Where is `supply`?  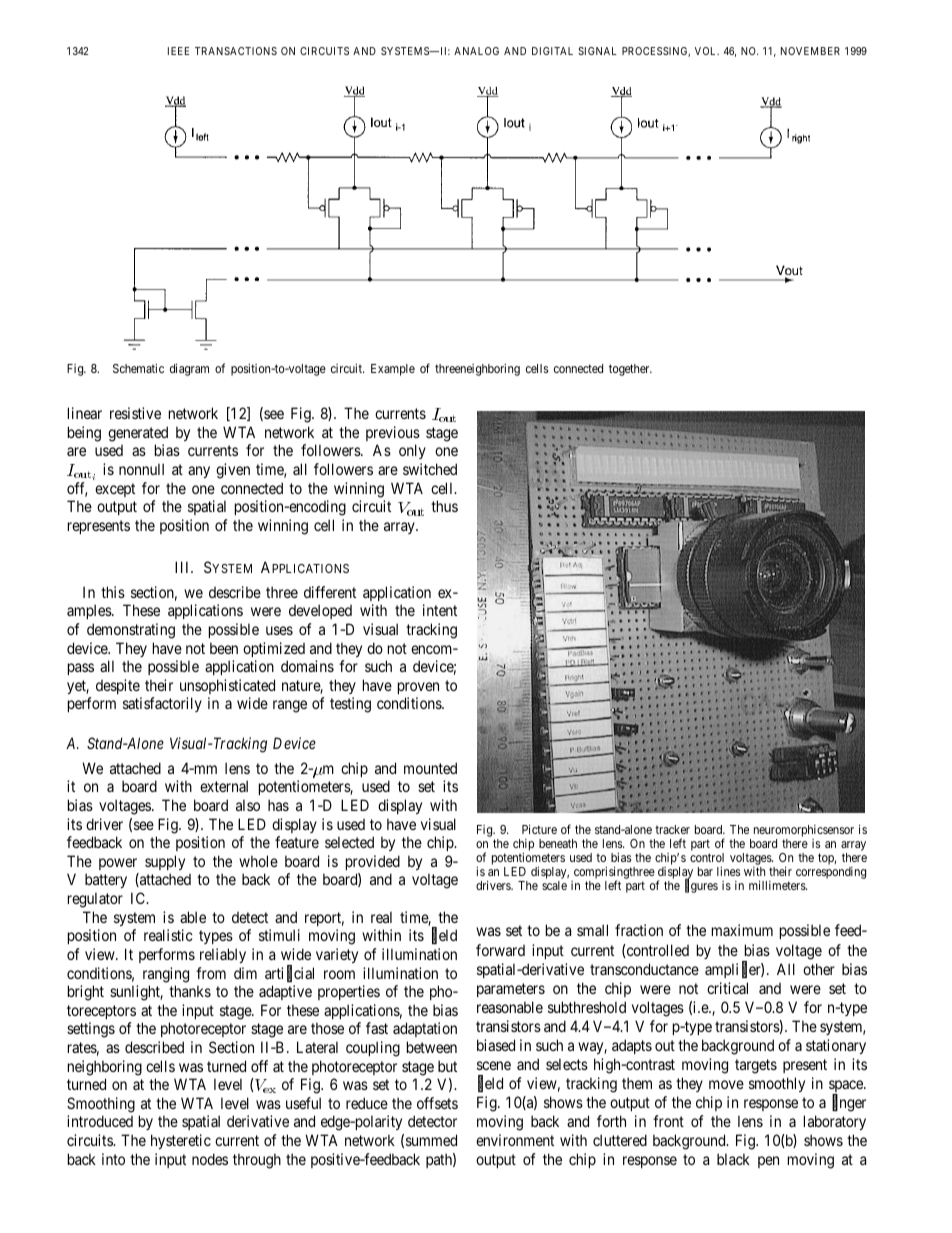 supply is located at coordinates (165, 862).
